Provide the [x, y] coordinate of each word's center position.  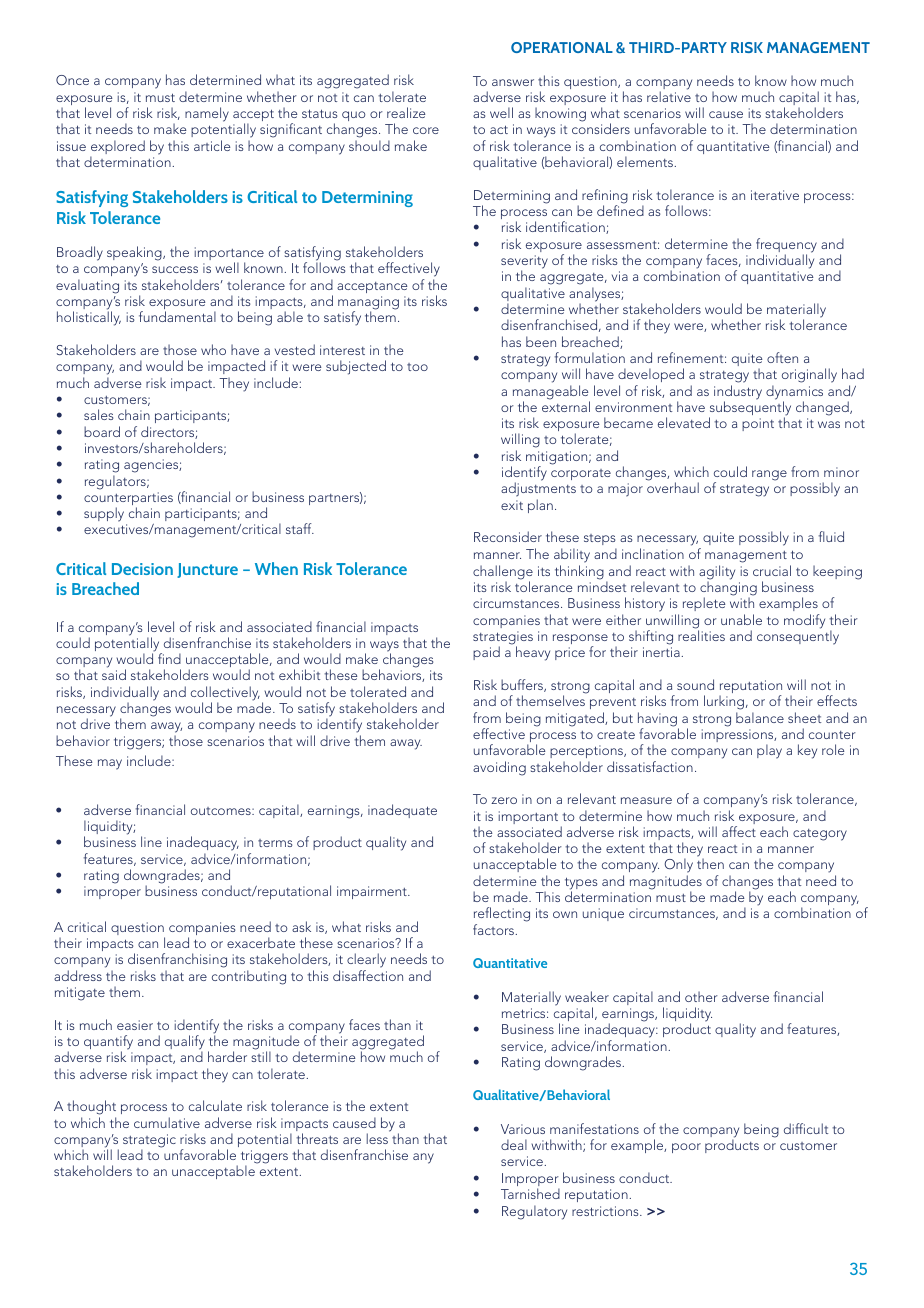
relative [669, 95]
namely [207, 114]
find [169, 658]
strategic [149, 1142]
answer [513, 82]
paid [486, 653]
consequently [798, 637]
